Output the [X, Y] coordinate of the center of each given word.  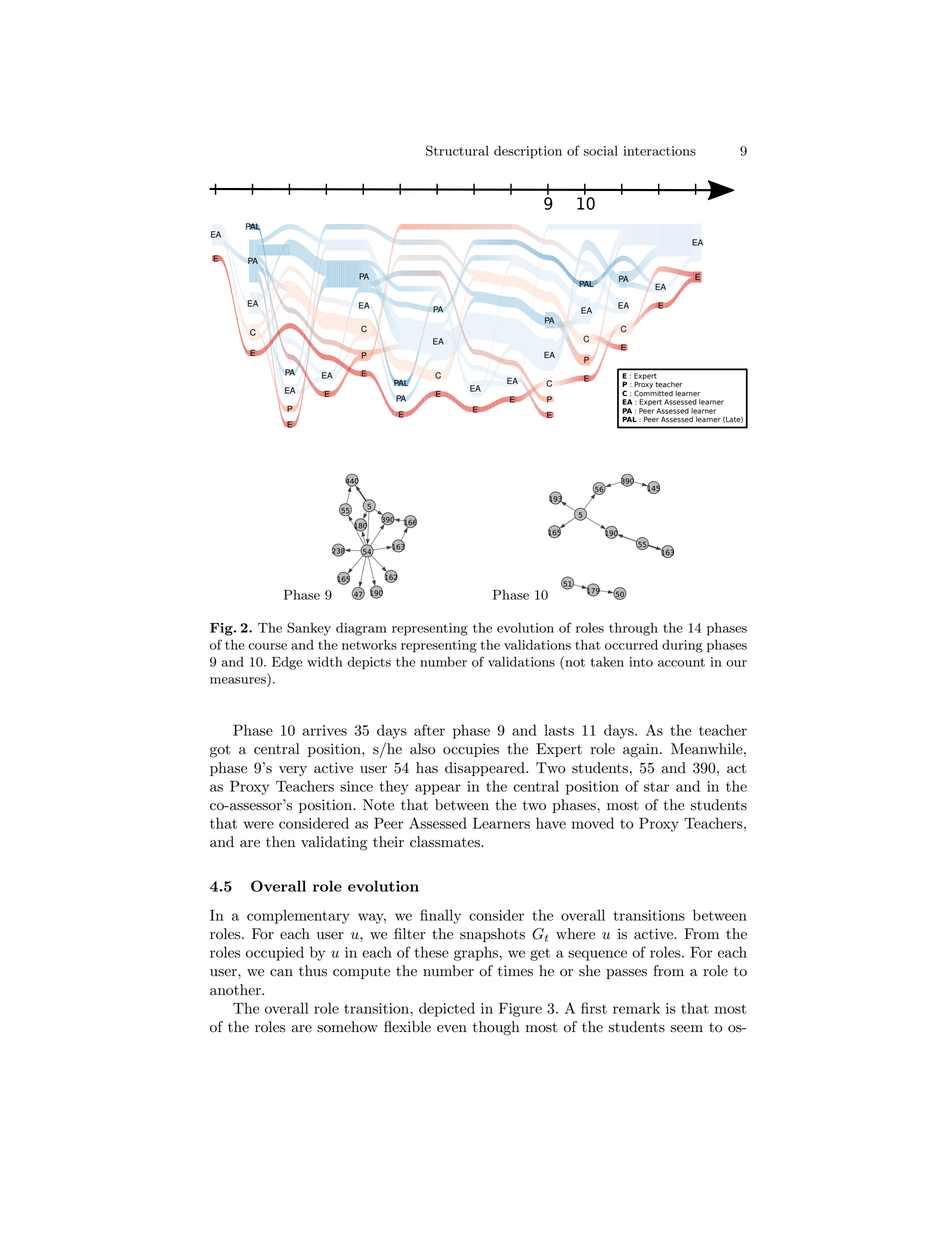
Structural [457, 150]
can [281, 973]
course [267, 646]
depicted [447, 1009]
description [528, 152]
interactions [659, 151]
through [633, 629]
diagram [361, 629]
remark [636, 1008]
